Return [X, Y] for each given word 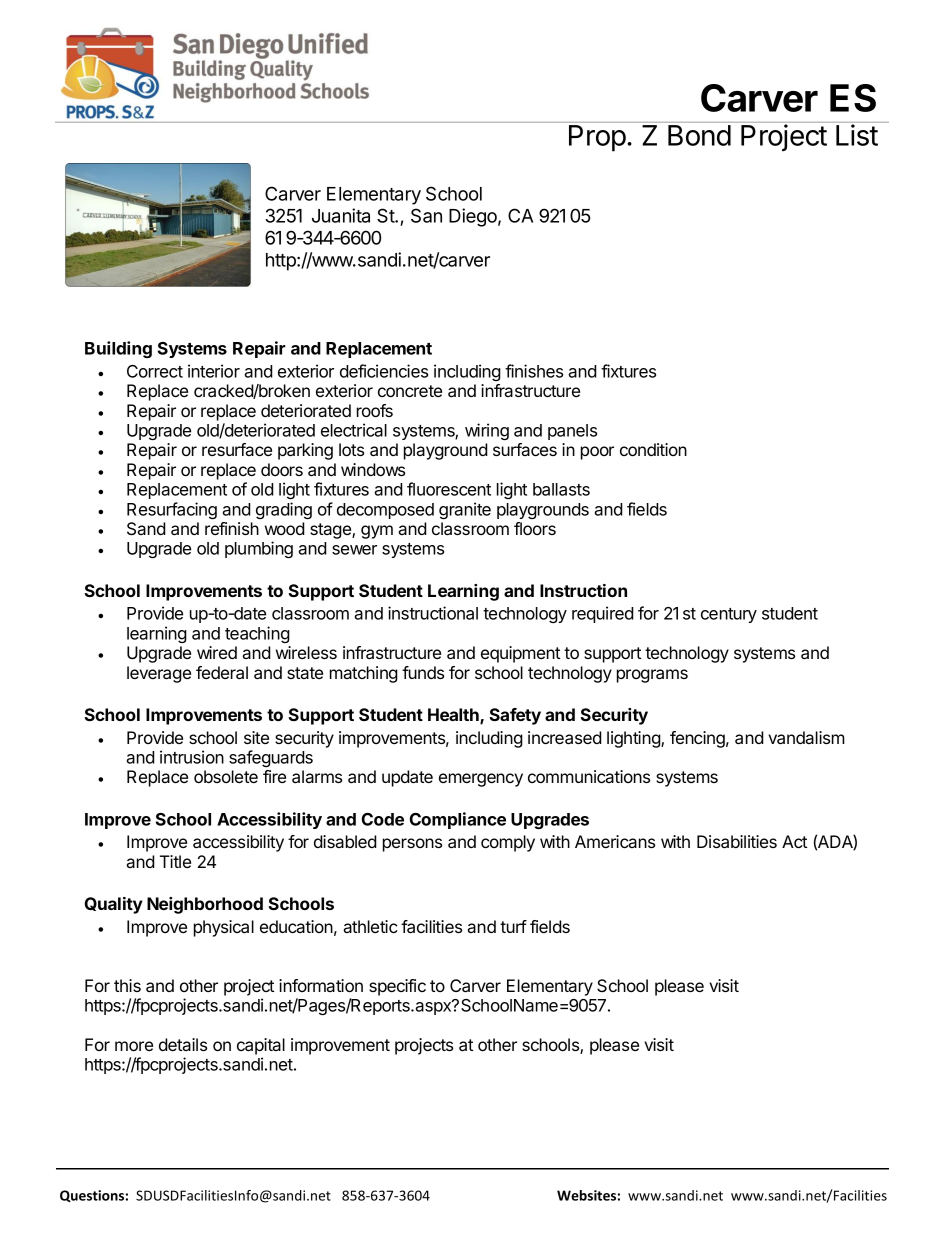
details [183, 1044]
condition [653, 449]
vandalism [806, 737]
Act [794, 841]
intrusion [192, 757]
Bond [699, 135]
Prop [597, 138]
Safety [515, 716]
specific [397, 987]
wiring [487, 431]
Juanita [341, 215]
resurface [237, 449]
